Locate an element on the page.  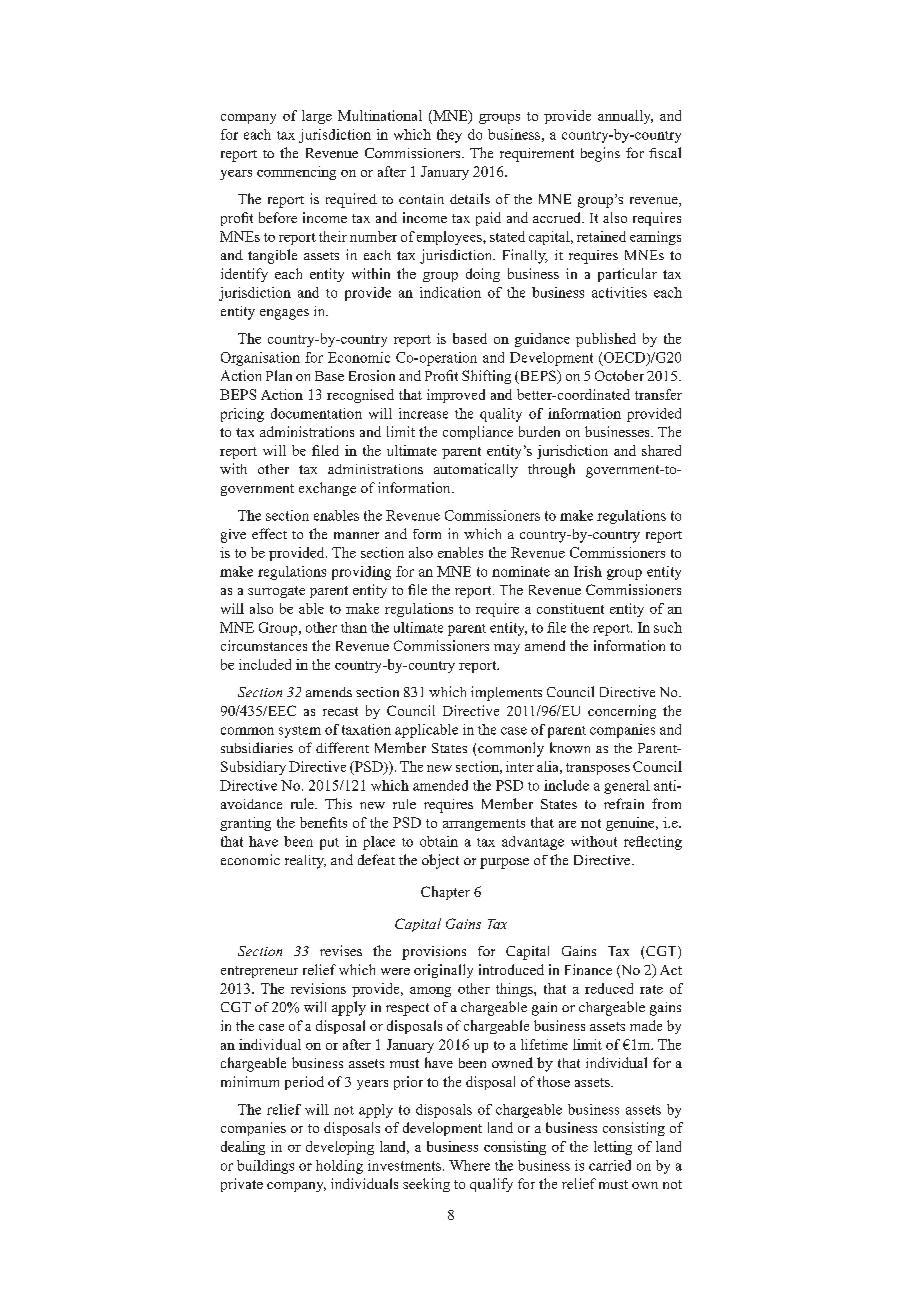
they is located at coordinates (449, 136).
